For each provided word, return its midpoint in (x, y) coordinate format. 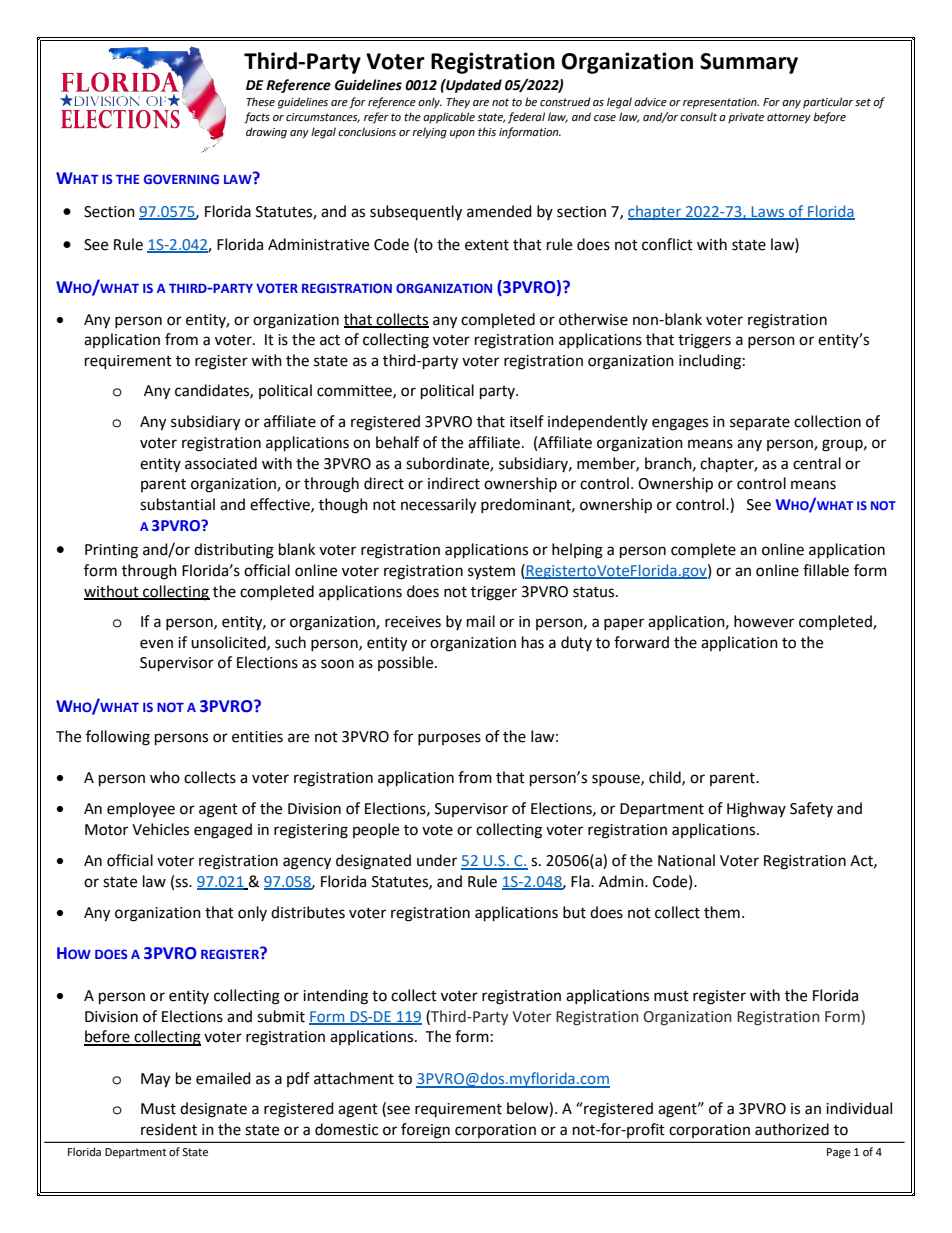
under (437, 860)
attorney (789, 118)
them (722, 912)
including (710, 362)
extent (487, 245)
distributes (308, 912)
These (260, 102)
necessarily (438, 506)
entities (257, 737)
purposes (449, 739)
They (458, 103)
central (817, 463)
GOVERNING (181, 179)
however (764, 621)
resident (169, 1129)
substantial (177, 504)
